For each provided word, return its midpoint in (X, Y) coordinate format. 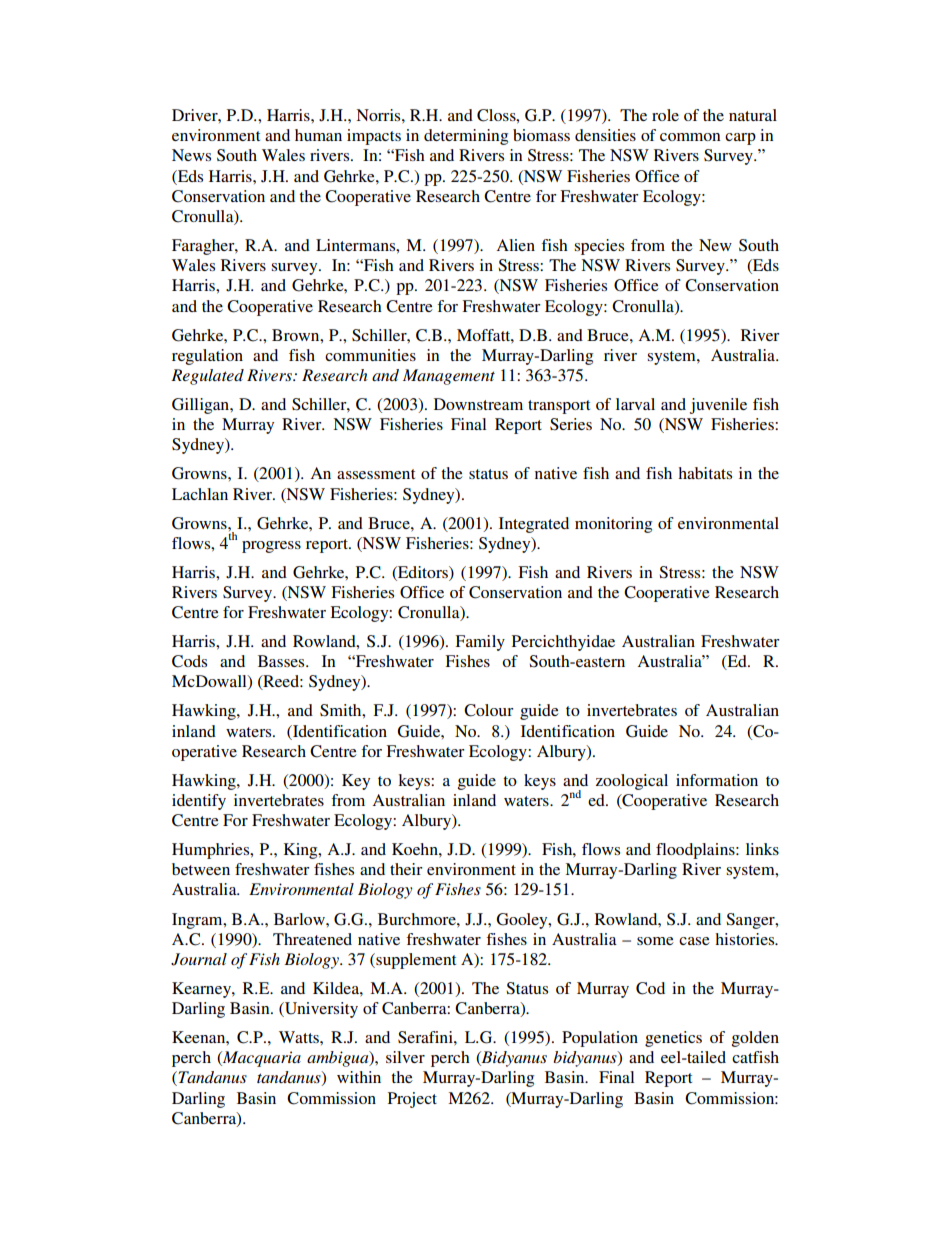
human (318, 135)
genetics (673, 1039)
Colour (489, 710)
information (717, 780)
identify (199, 802)
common (690, 137)
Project (412, 1100)
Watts (300, 1037)
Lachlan (200, 494)
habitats (705, 473)
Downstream (478, 404)
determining (466, 137)
